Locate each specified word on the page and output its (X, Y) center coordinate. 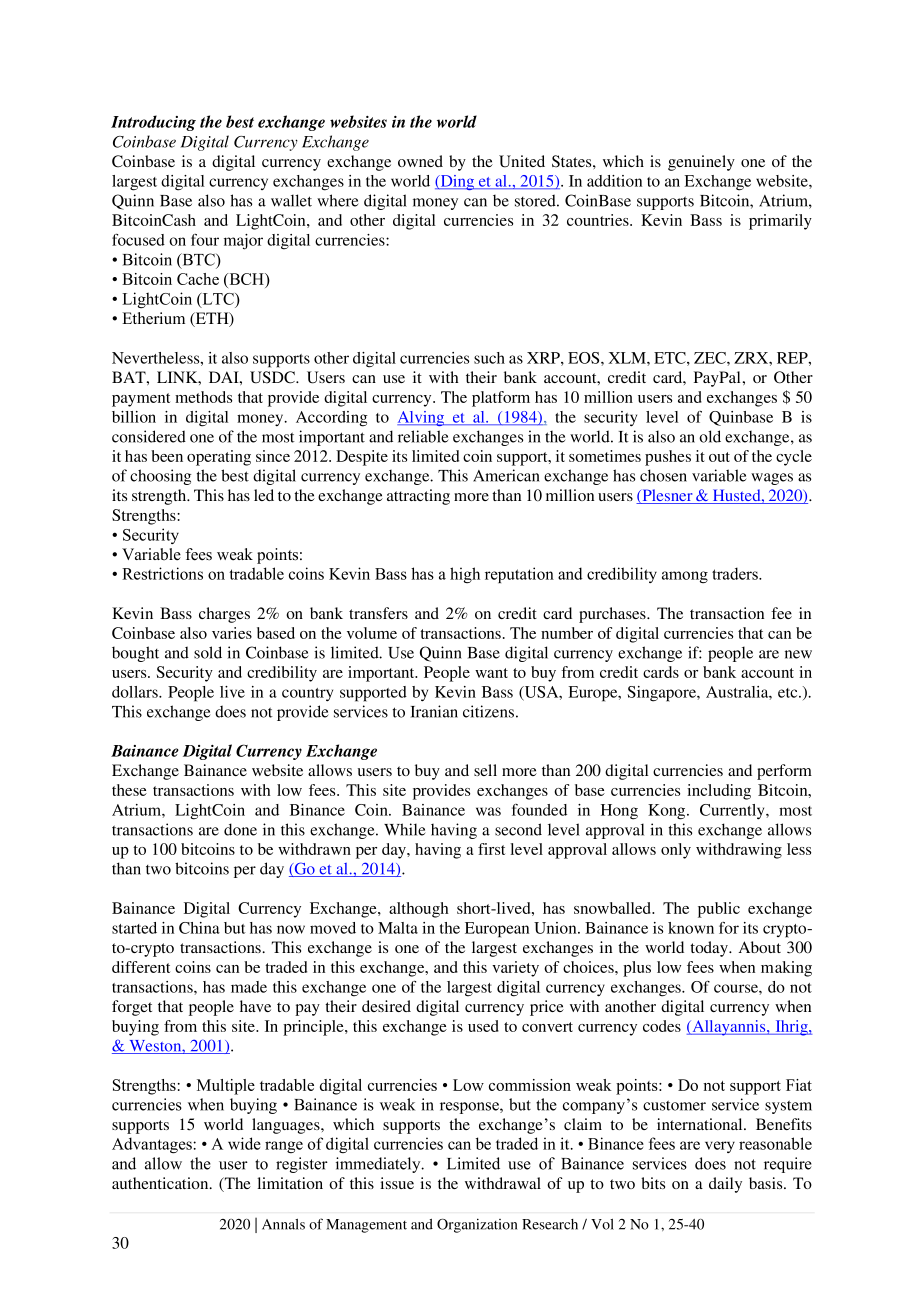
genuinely (701, 163)
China (199, 928)
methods (203, 397)
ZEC (711, 358)
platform (501, 399)
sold (208, 652)
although (419, 910)
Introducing (153, 123)
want (491, 673)
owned (420, 161)
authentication (161, 1183)
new (798, 654)
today (710, 949)
